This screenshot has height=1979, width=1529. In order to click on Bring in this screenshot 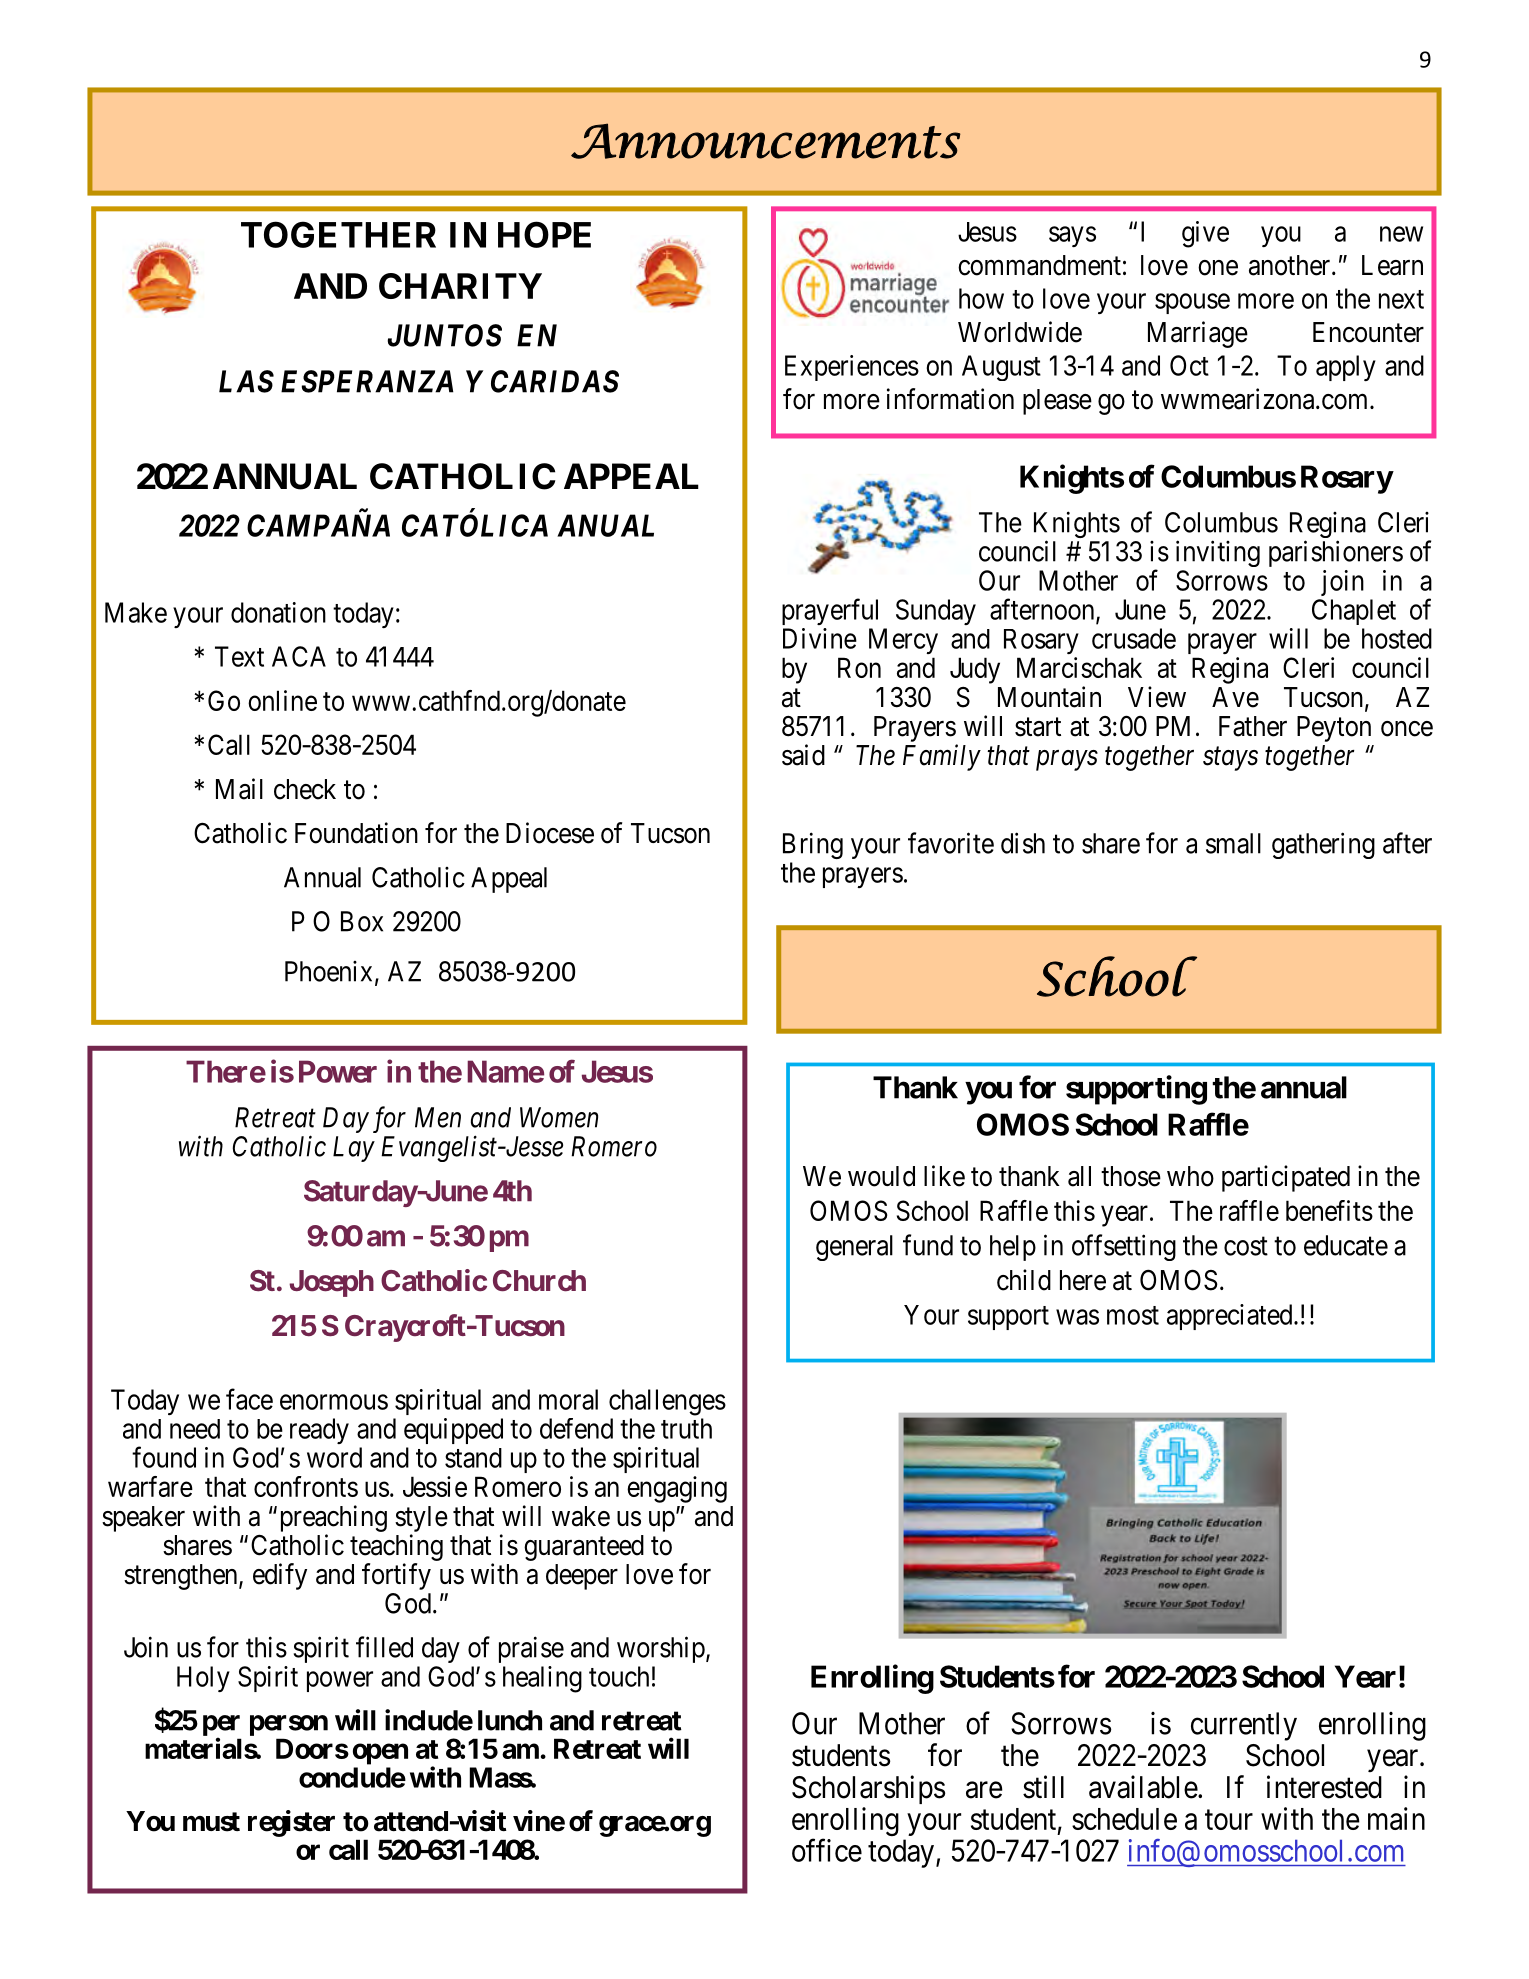, I will do `click(813, 845)`.
